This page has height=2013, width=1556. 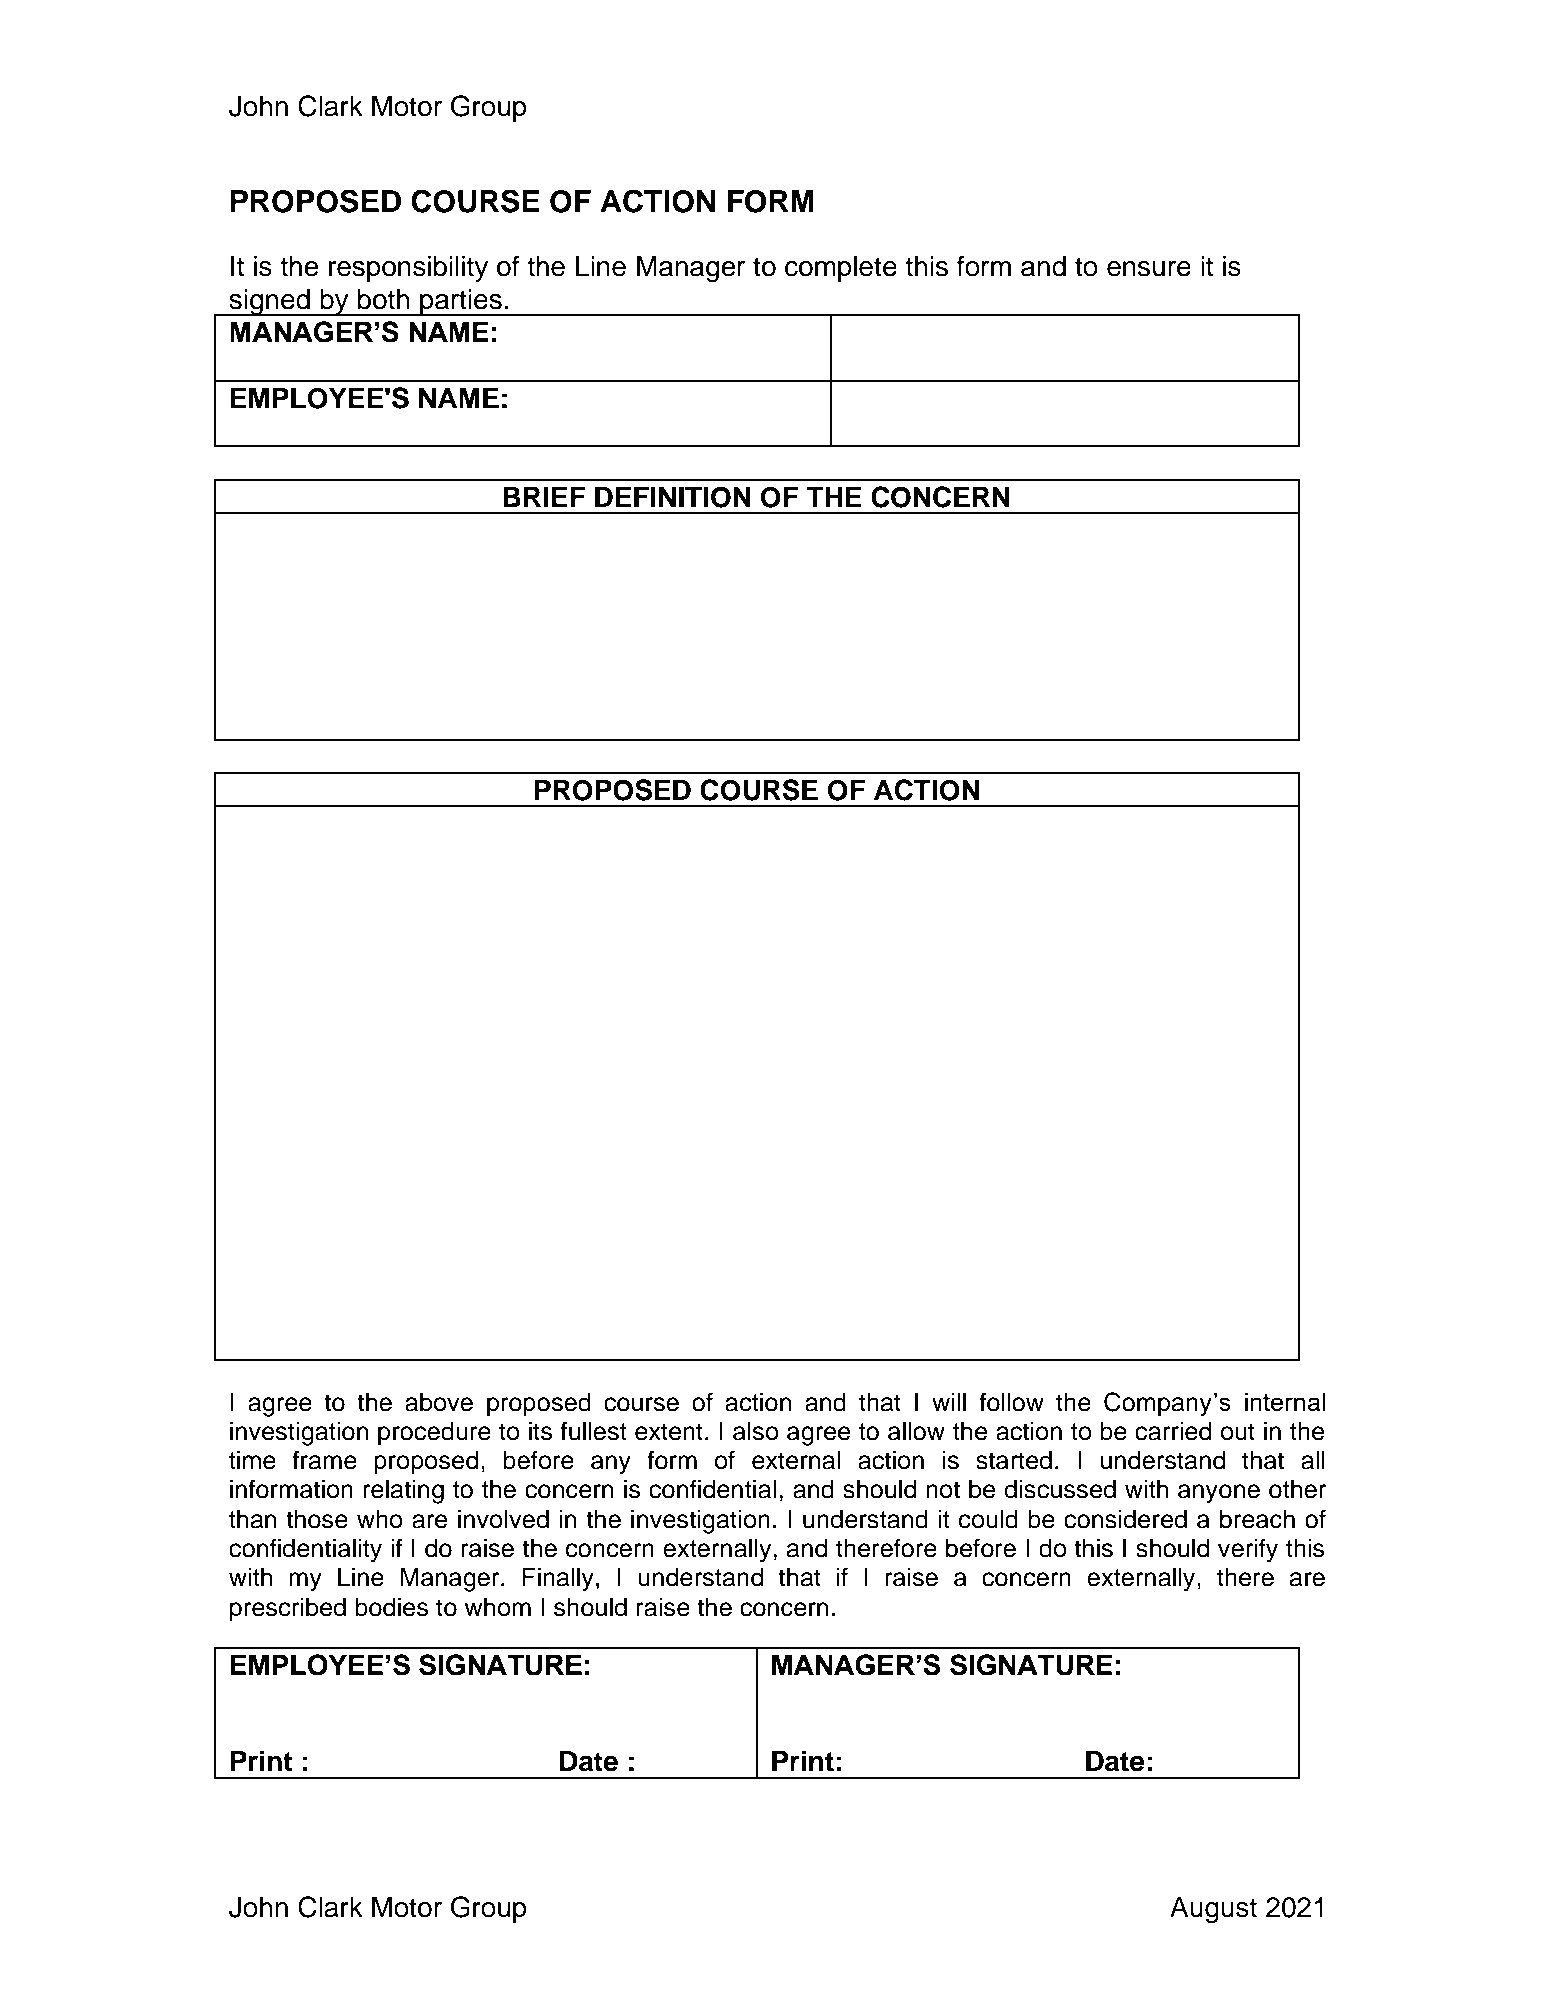 I want to click on Finally, so click(x=558, y=1579).
